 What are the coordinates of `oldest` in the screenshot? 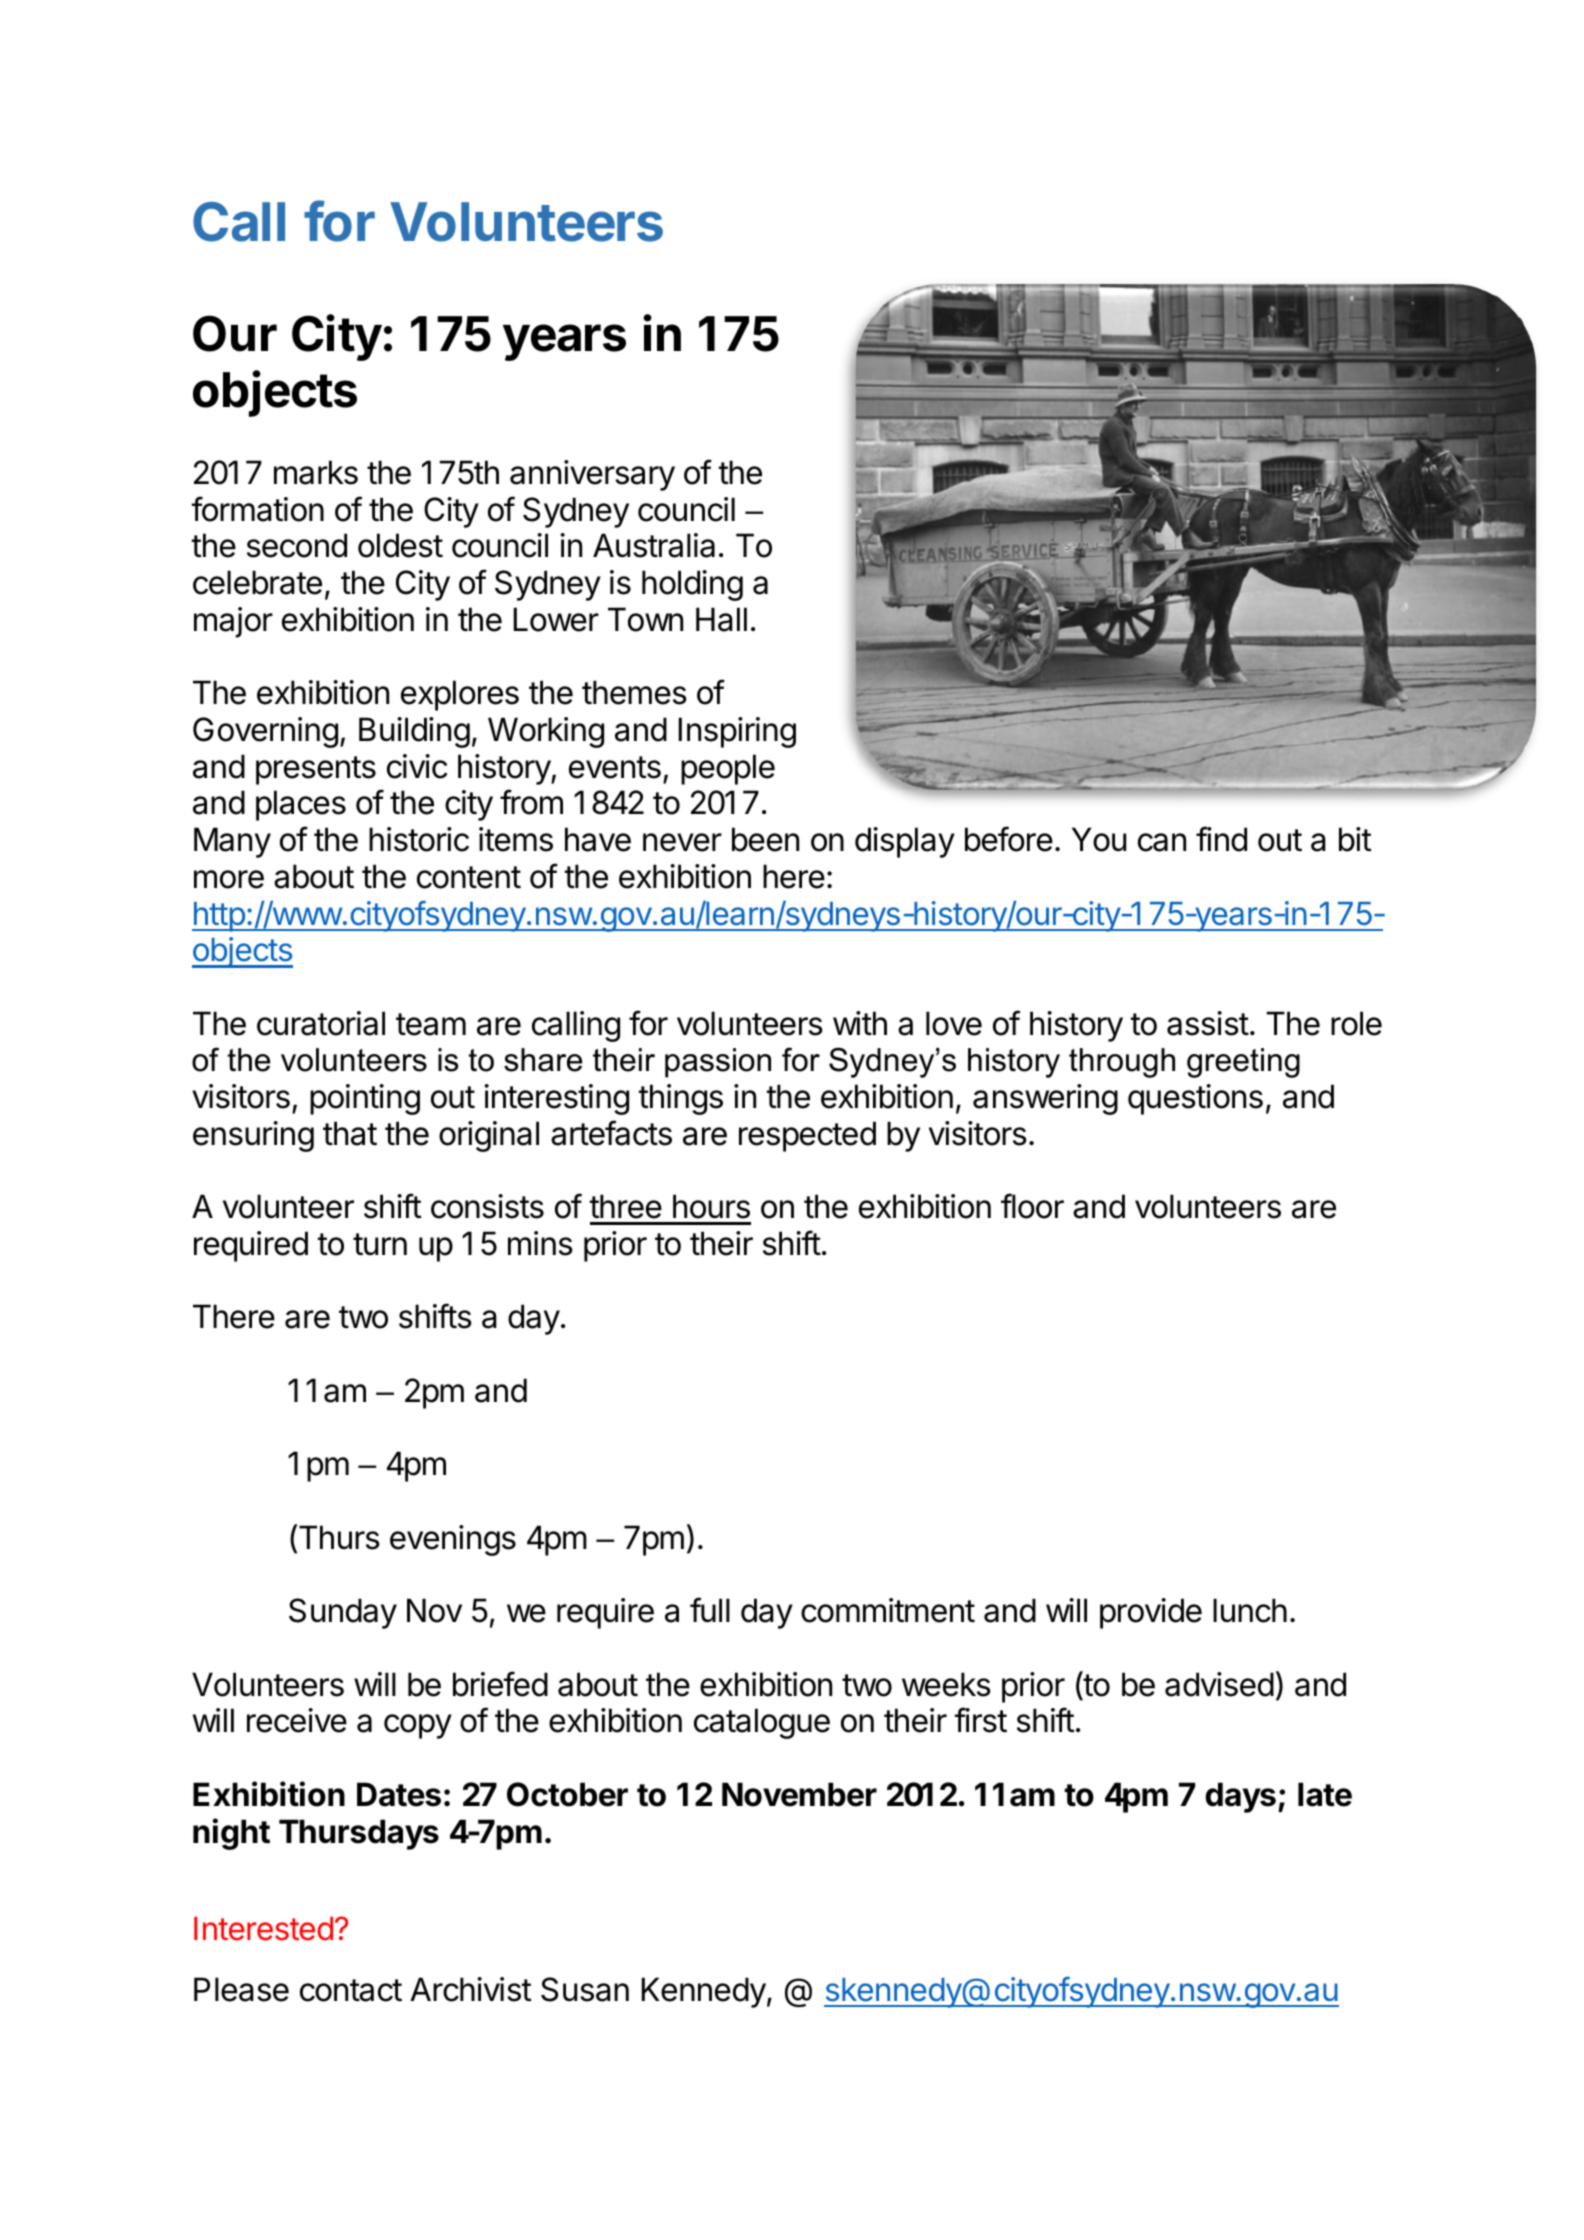 It's located at (400, 545).
